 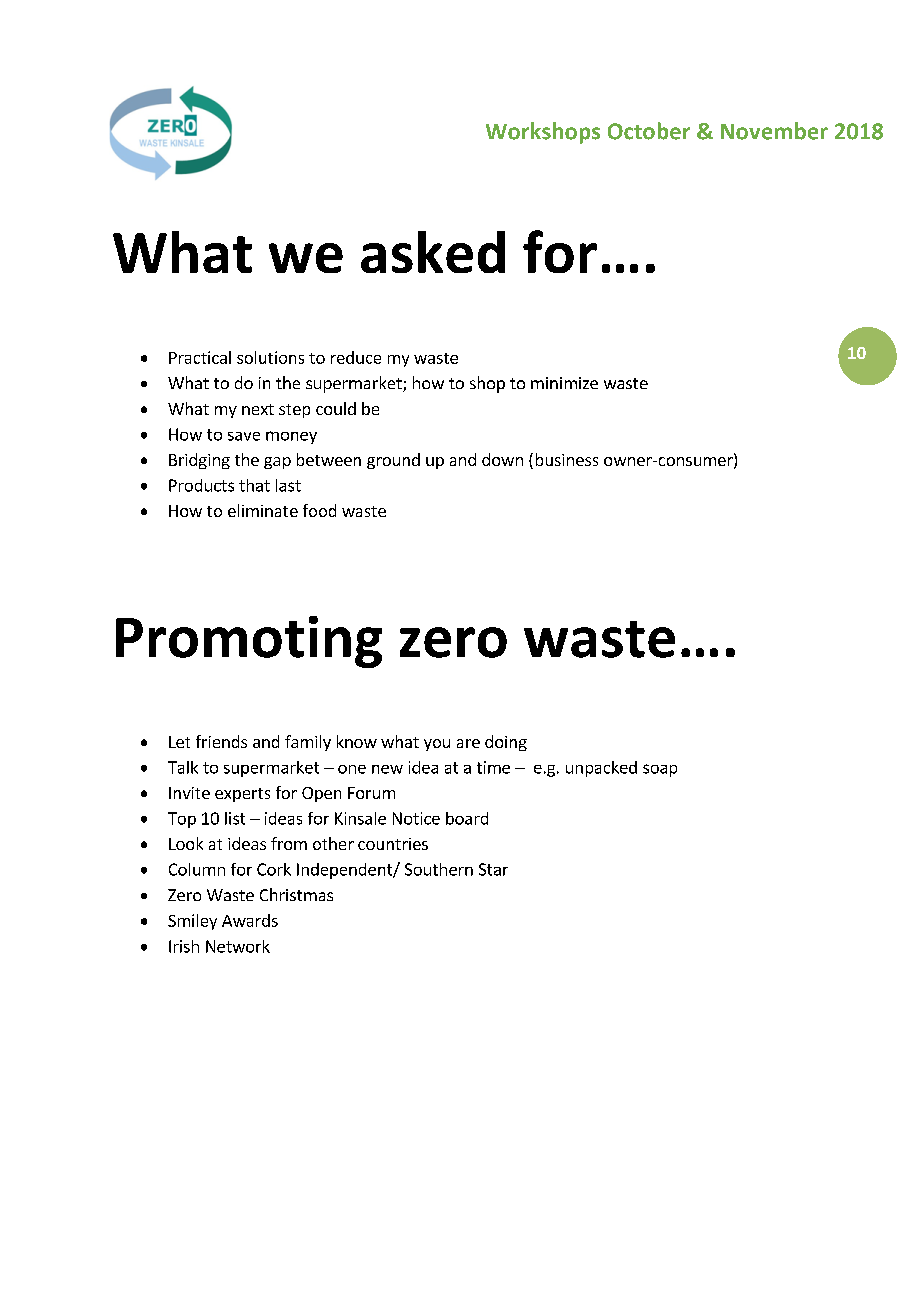 I want to click on November, so click(x=774, y=131).
